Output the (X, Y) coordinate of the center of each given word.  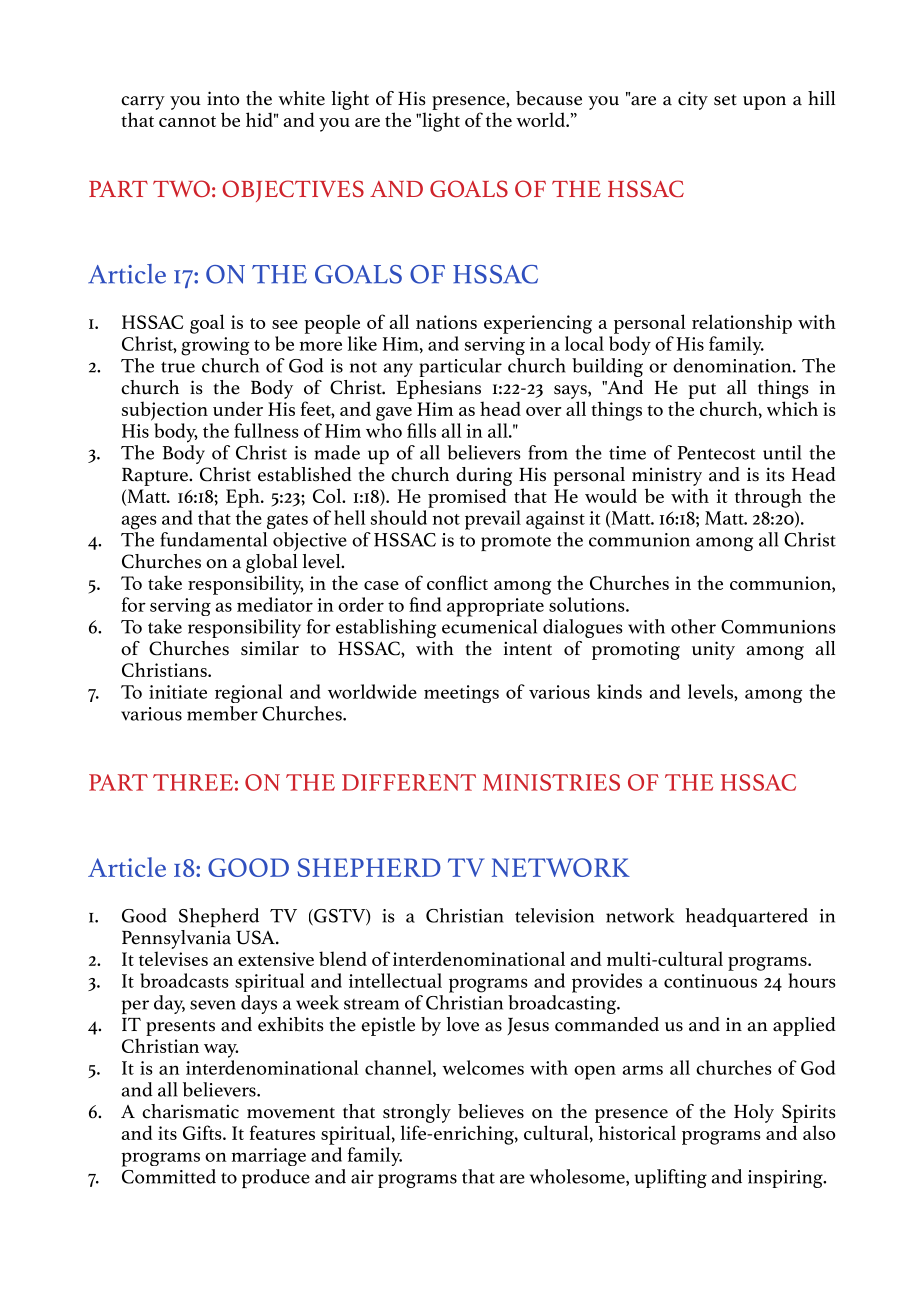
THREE (193, 782)
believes (491, 1111)
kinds (619, 691)
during (484, 476)
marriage (269, 1157)
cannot (187, 121)
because (549, 98)
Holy (754, 1113)
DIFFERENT (409, 782)
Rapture (156, 476)
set (725, 100)
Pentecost (717, 453)
